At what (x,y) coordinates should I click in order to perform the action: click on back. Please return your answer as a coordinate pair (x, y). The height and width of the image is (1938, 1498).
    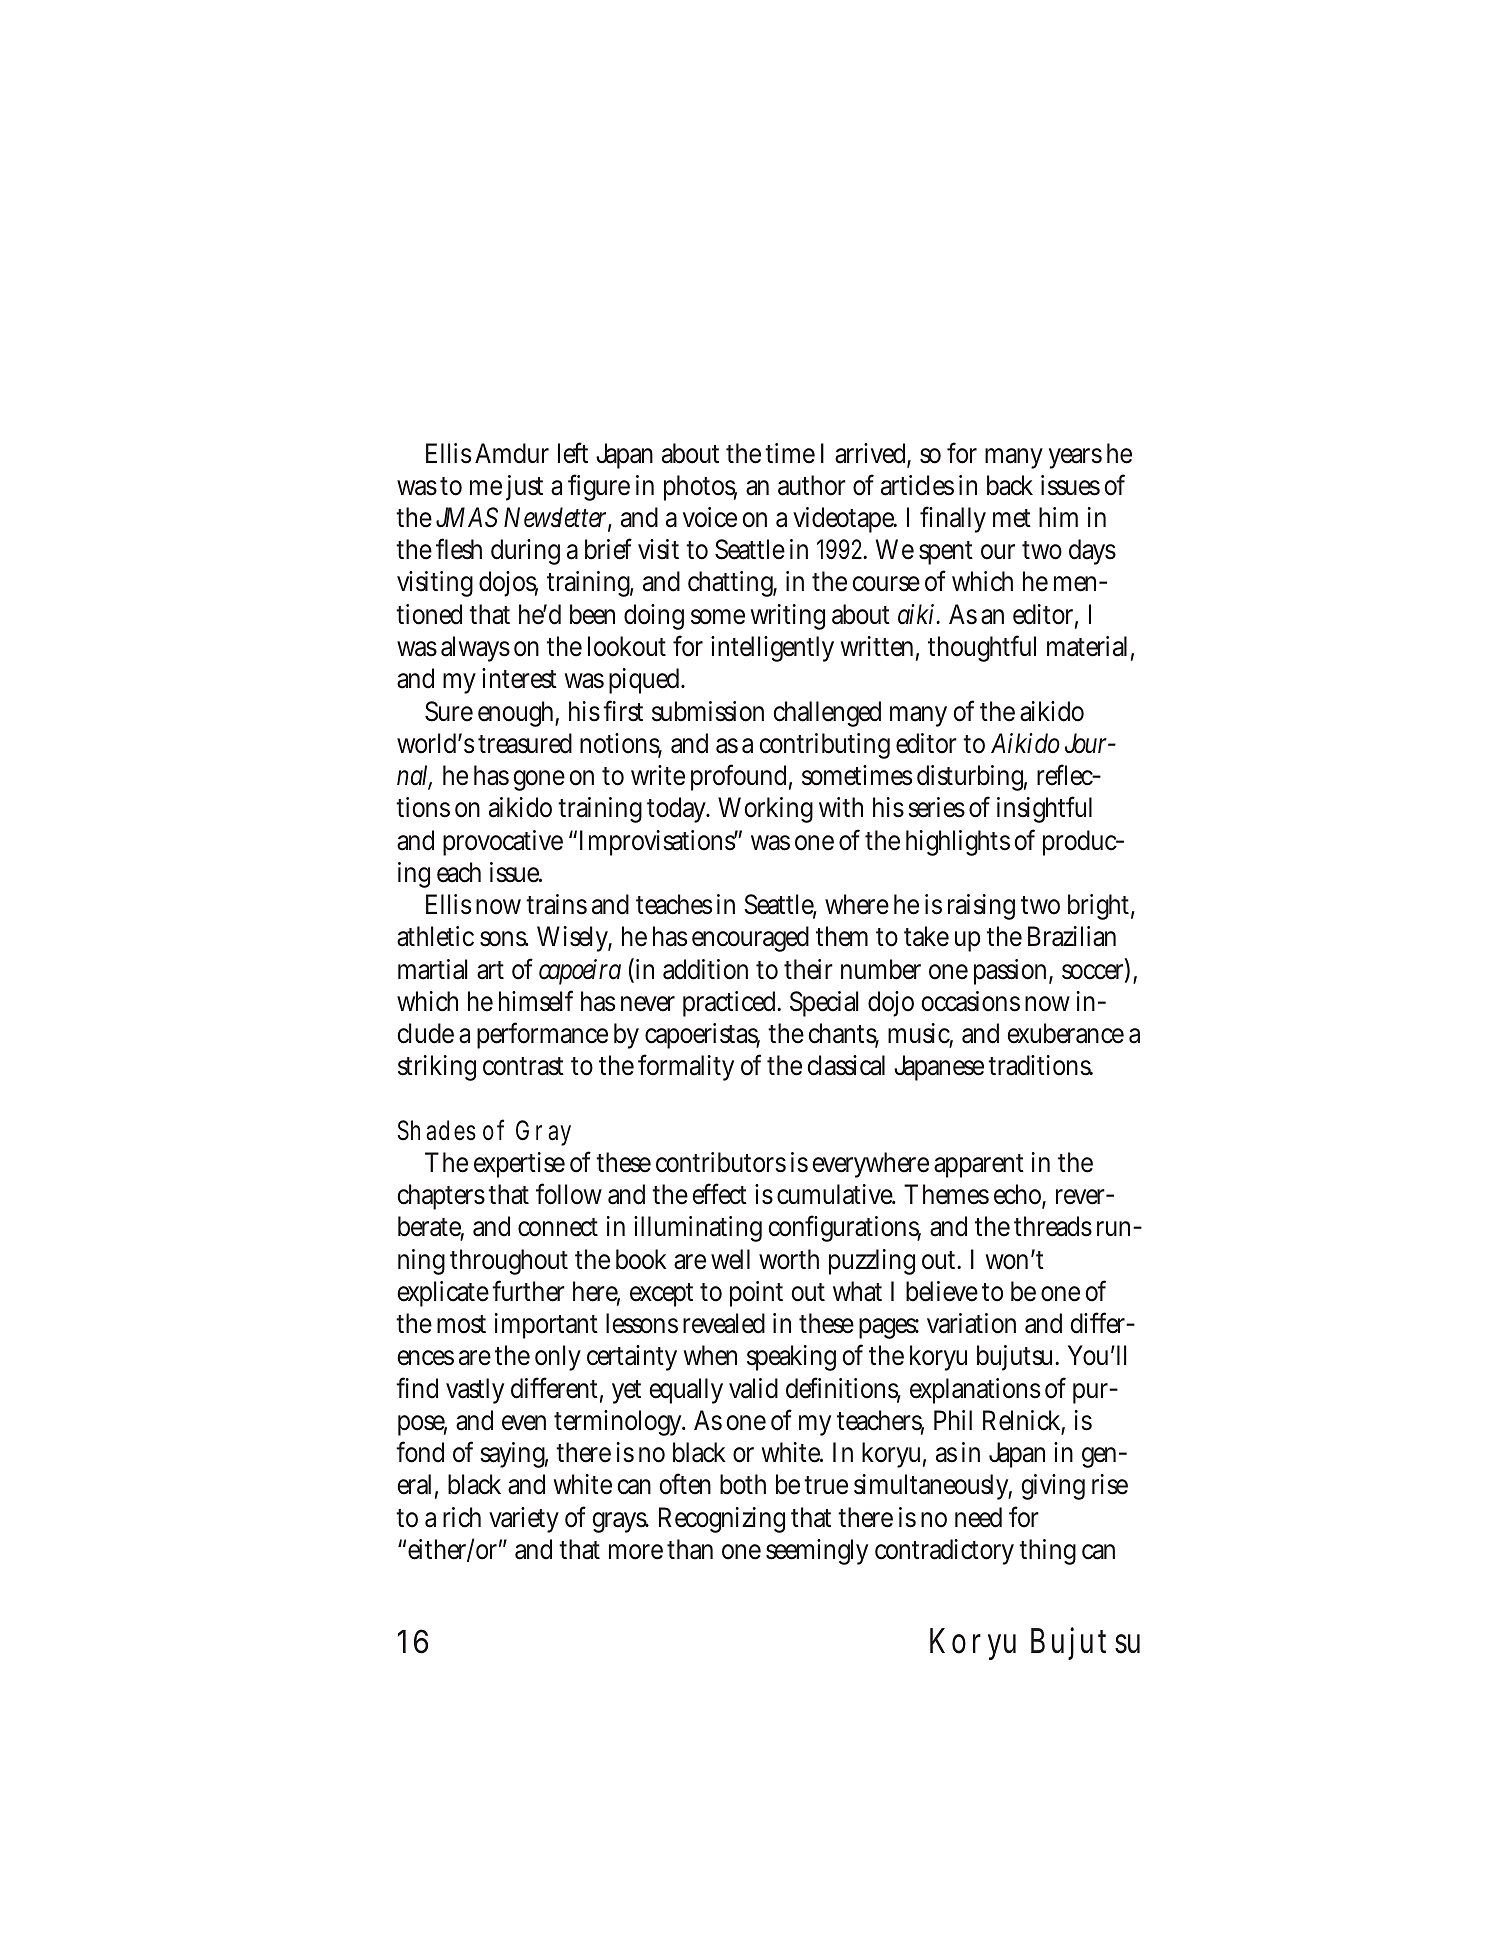
    Looking at the image, I should click on (1010, 485).
